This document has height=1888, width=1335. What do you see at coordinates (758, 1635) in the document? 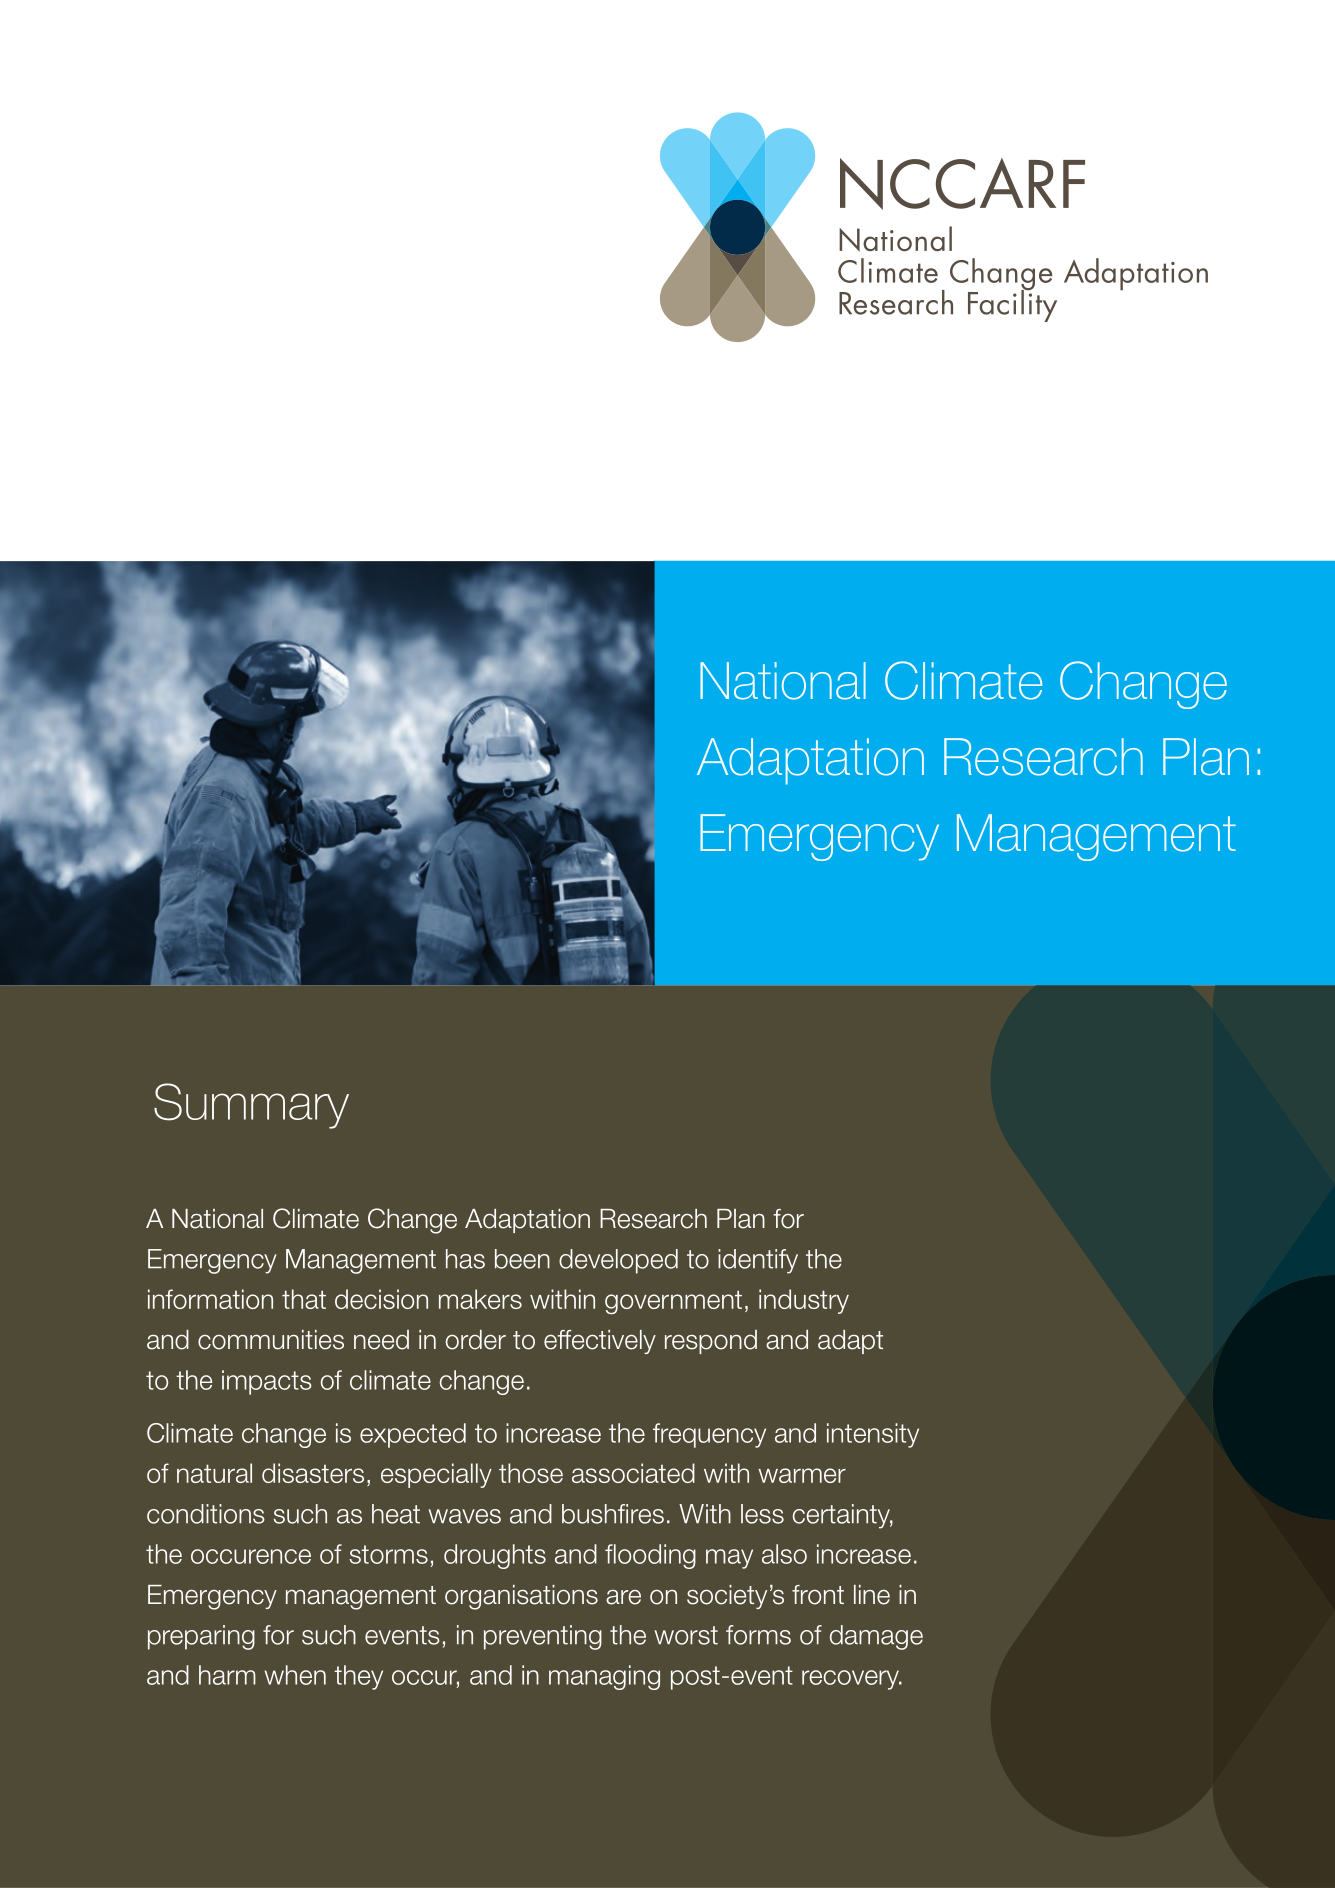
I see `forms` at bounding box center [758, 1635].
